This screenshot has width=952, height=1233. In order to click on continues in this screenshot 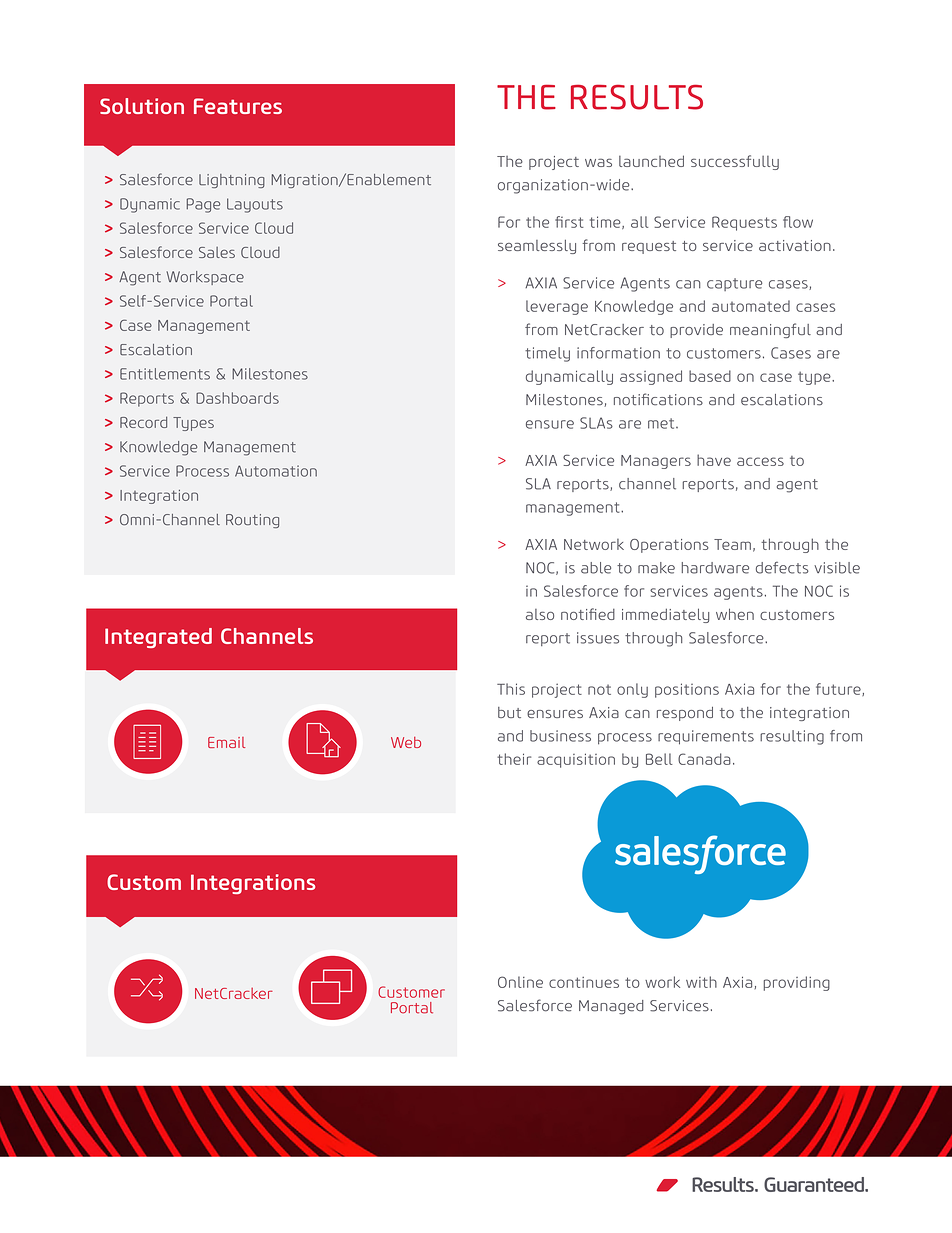, I will do `click(584, 982)`.
